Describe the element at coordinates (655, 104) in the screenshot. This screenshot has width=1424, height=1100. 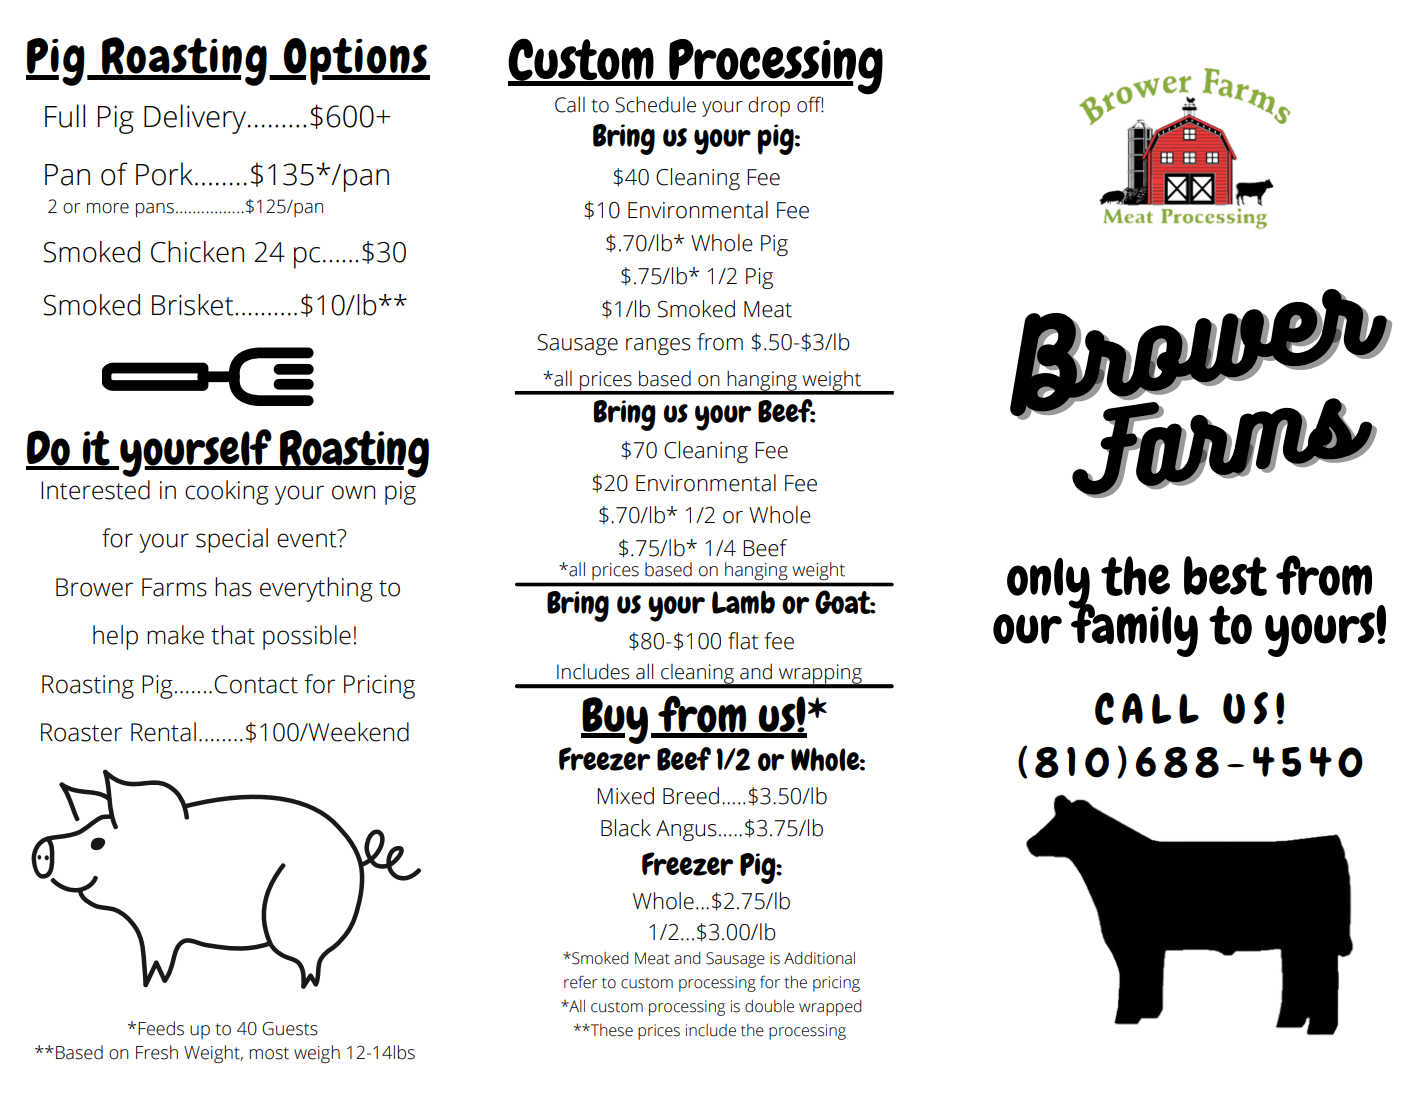
I see `Schedule` at that location.
